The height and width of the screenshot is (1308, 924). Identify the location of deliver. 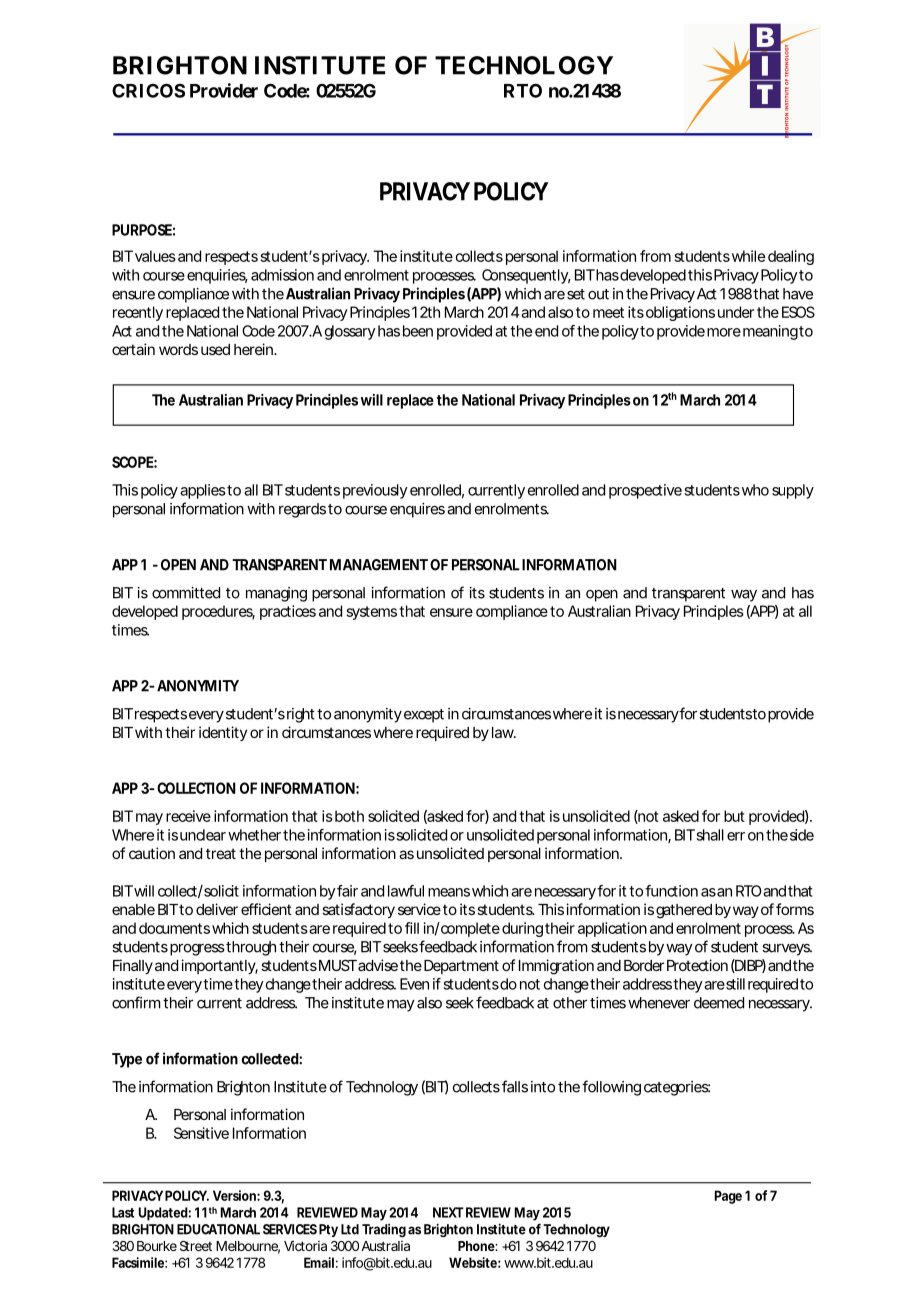
(217, 909).
